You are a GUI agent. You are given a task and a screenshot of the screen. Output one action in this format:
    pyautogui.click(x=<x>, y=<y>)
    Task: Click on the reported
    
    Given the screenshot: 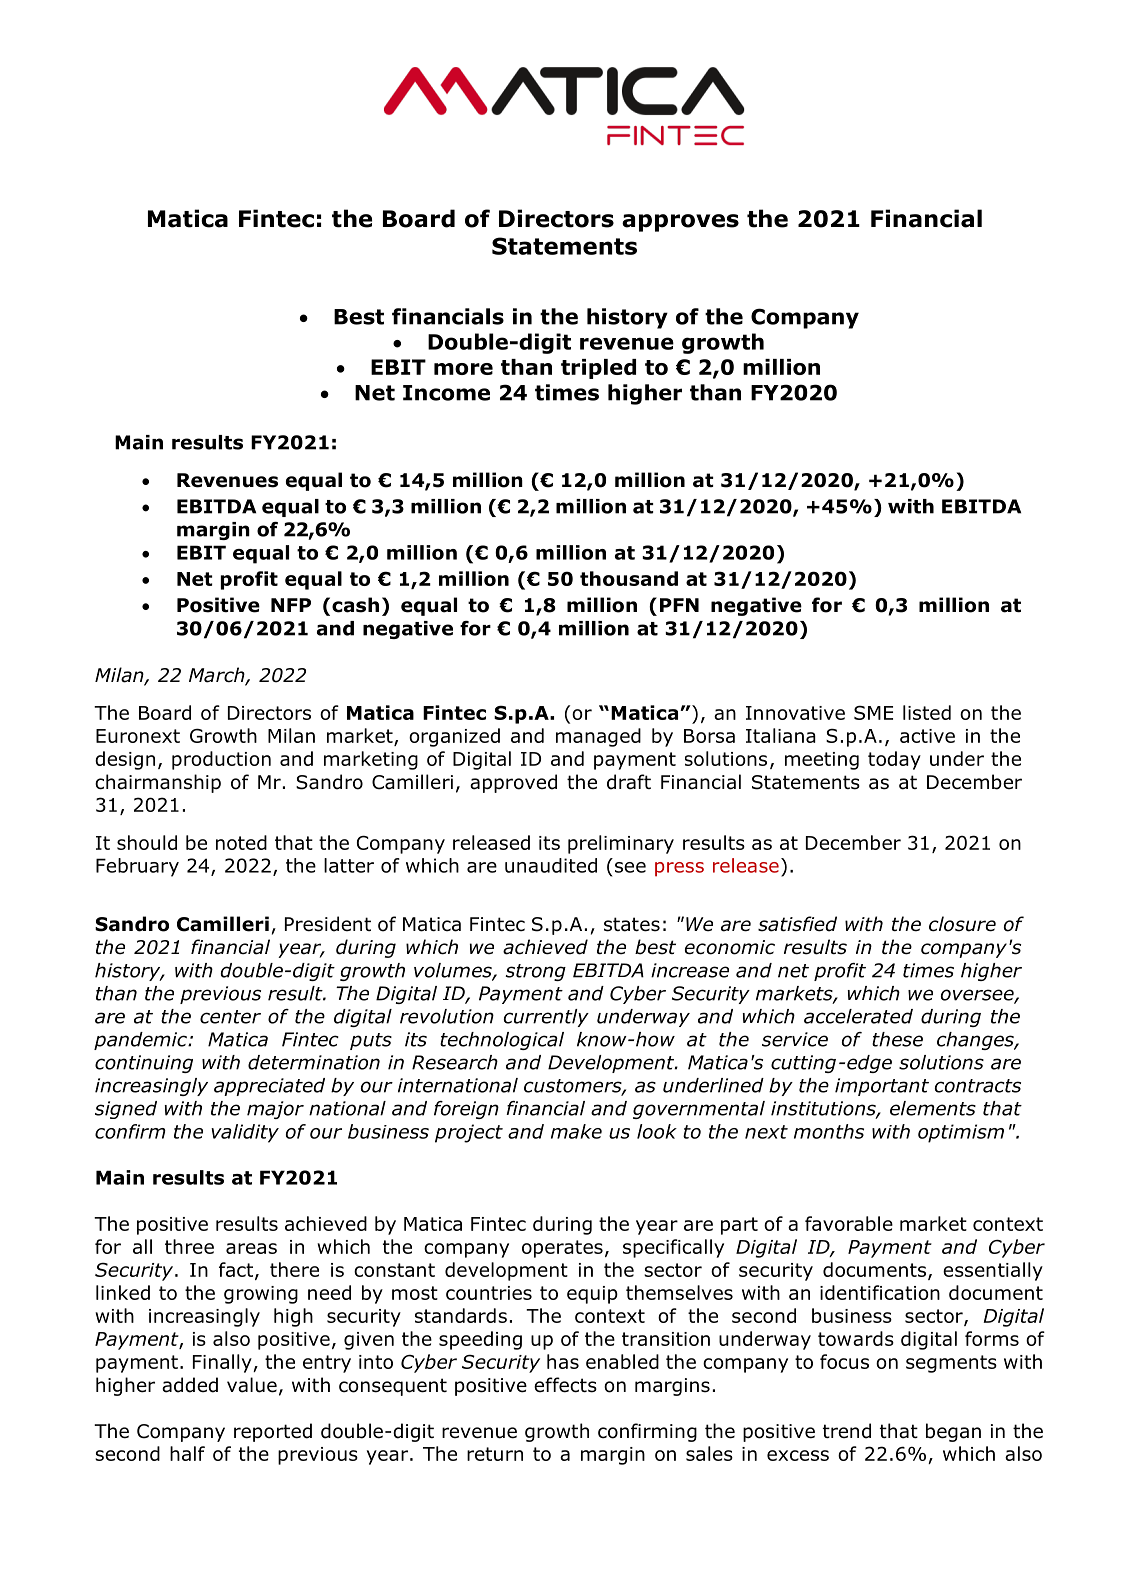 What is the action you would take?
    pyautogui.click(x=273, y=1432)
